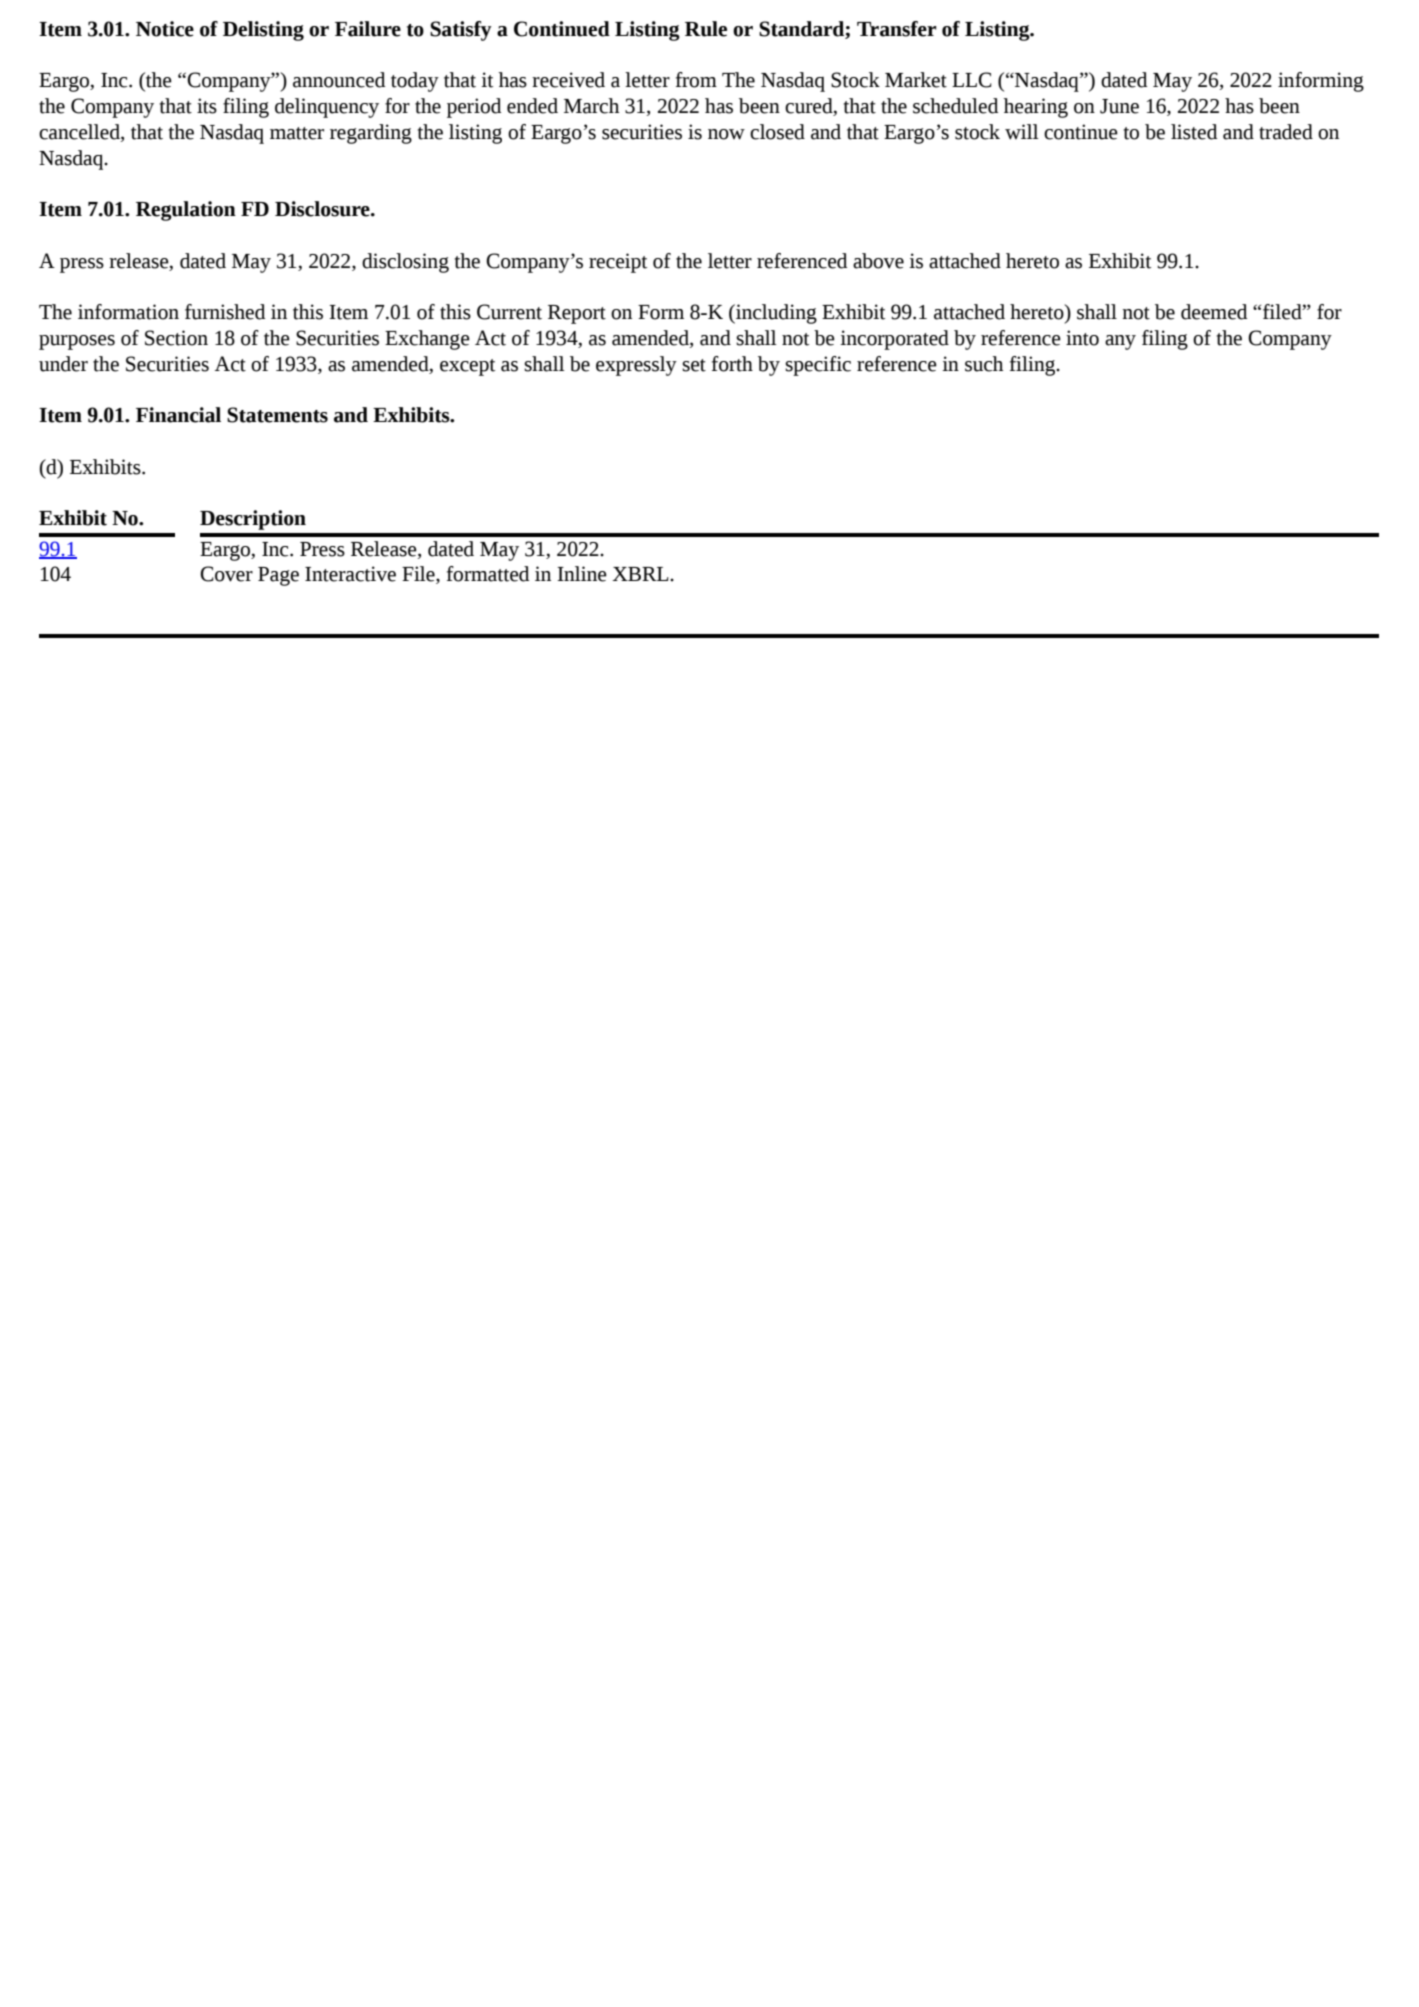 The image size is (1419, 2007). I want to click on set, so click(694, 365).
